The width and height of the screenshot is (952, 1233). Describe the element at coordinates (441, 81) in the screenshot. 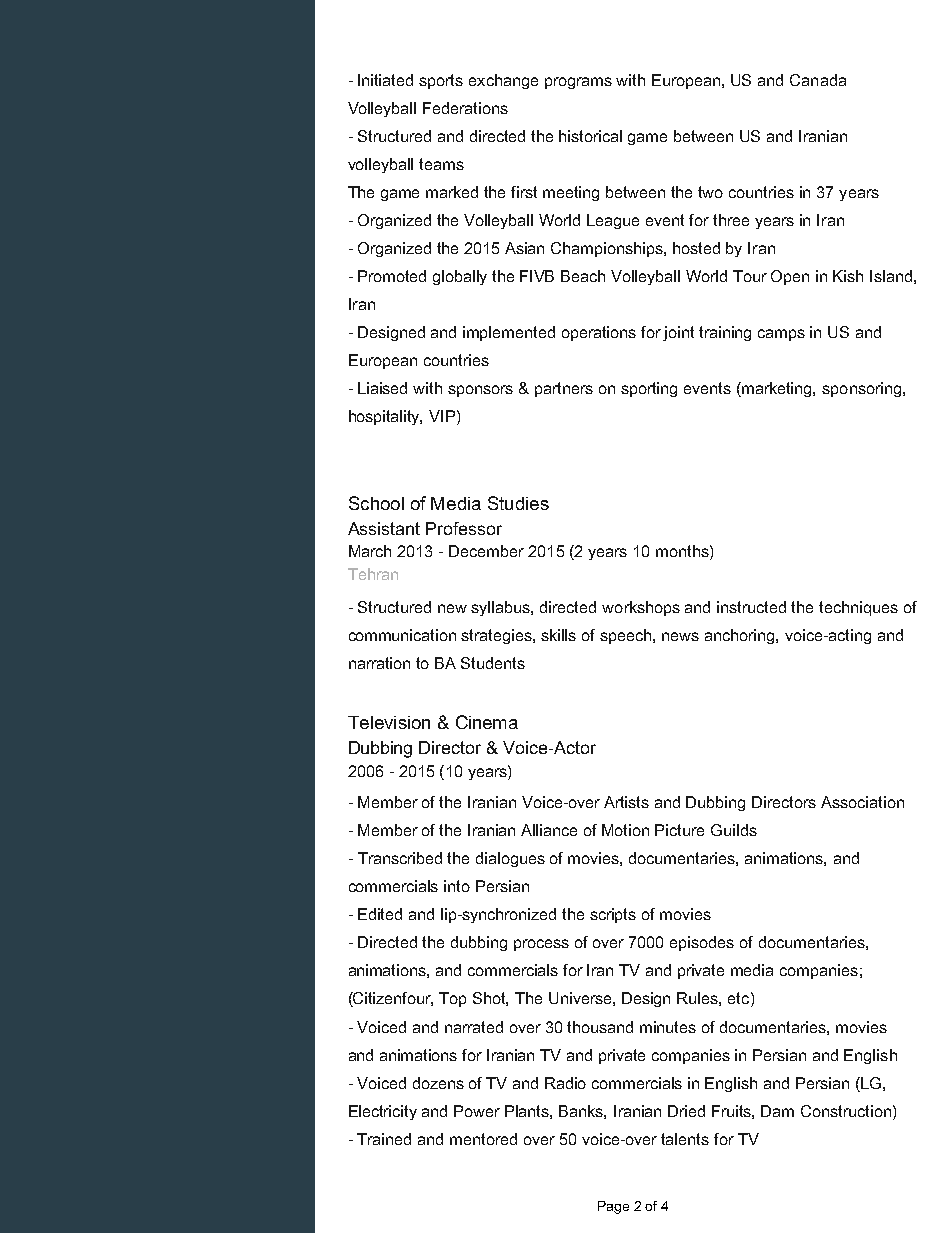

I see `sports` at that location.
